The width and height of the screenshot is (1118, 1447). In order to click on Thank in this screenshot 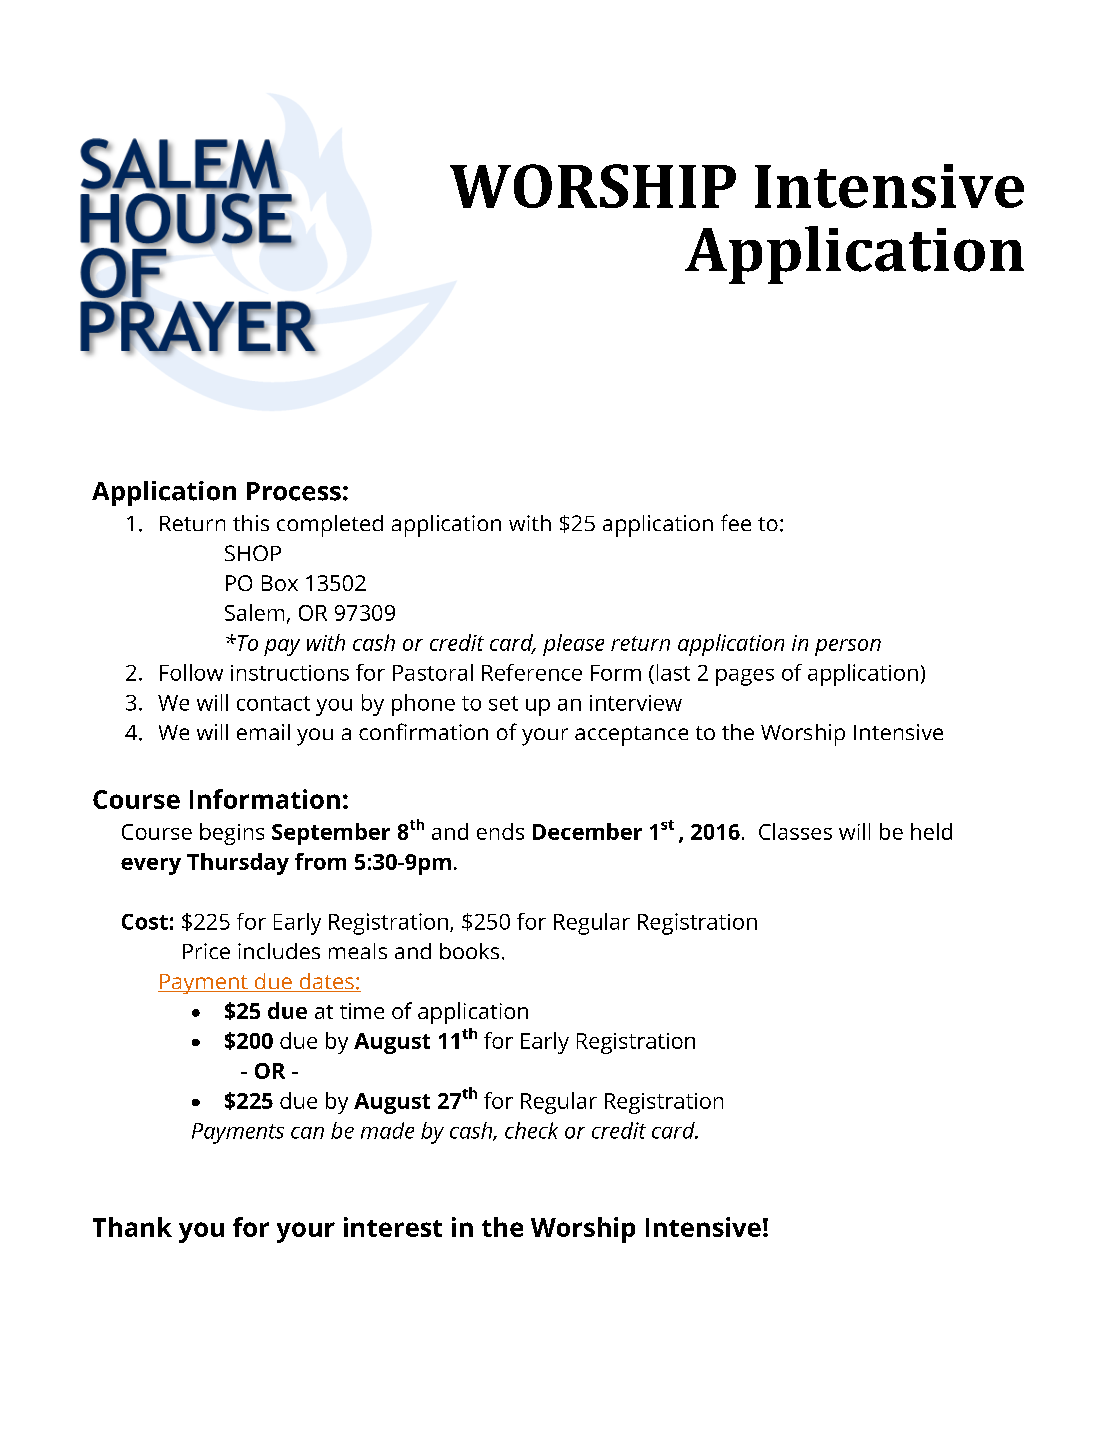, I will do `click(132, 1227)`.
